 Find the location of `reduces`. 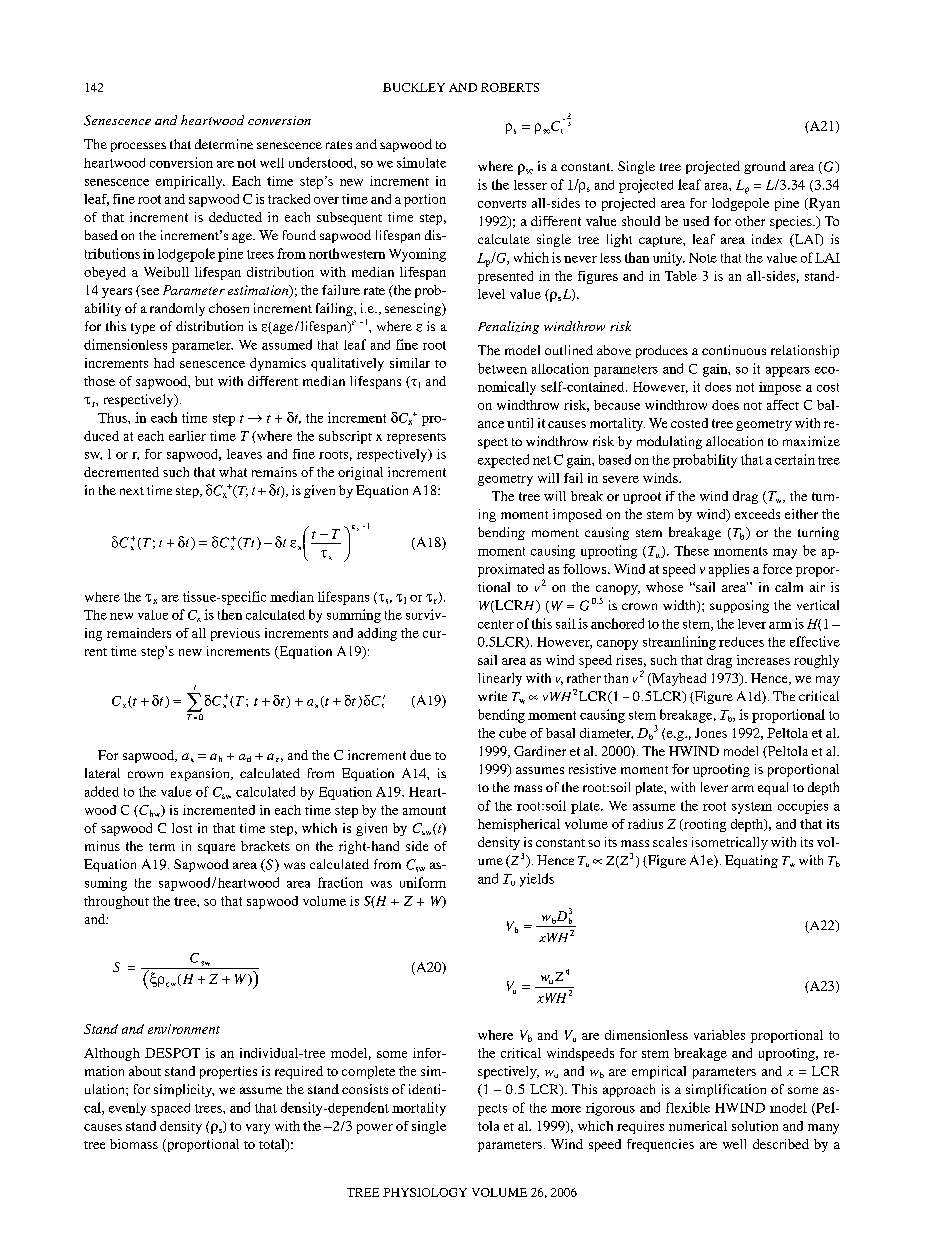

reduces is located at coordinates (741, 642).
